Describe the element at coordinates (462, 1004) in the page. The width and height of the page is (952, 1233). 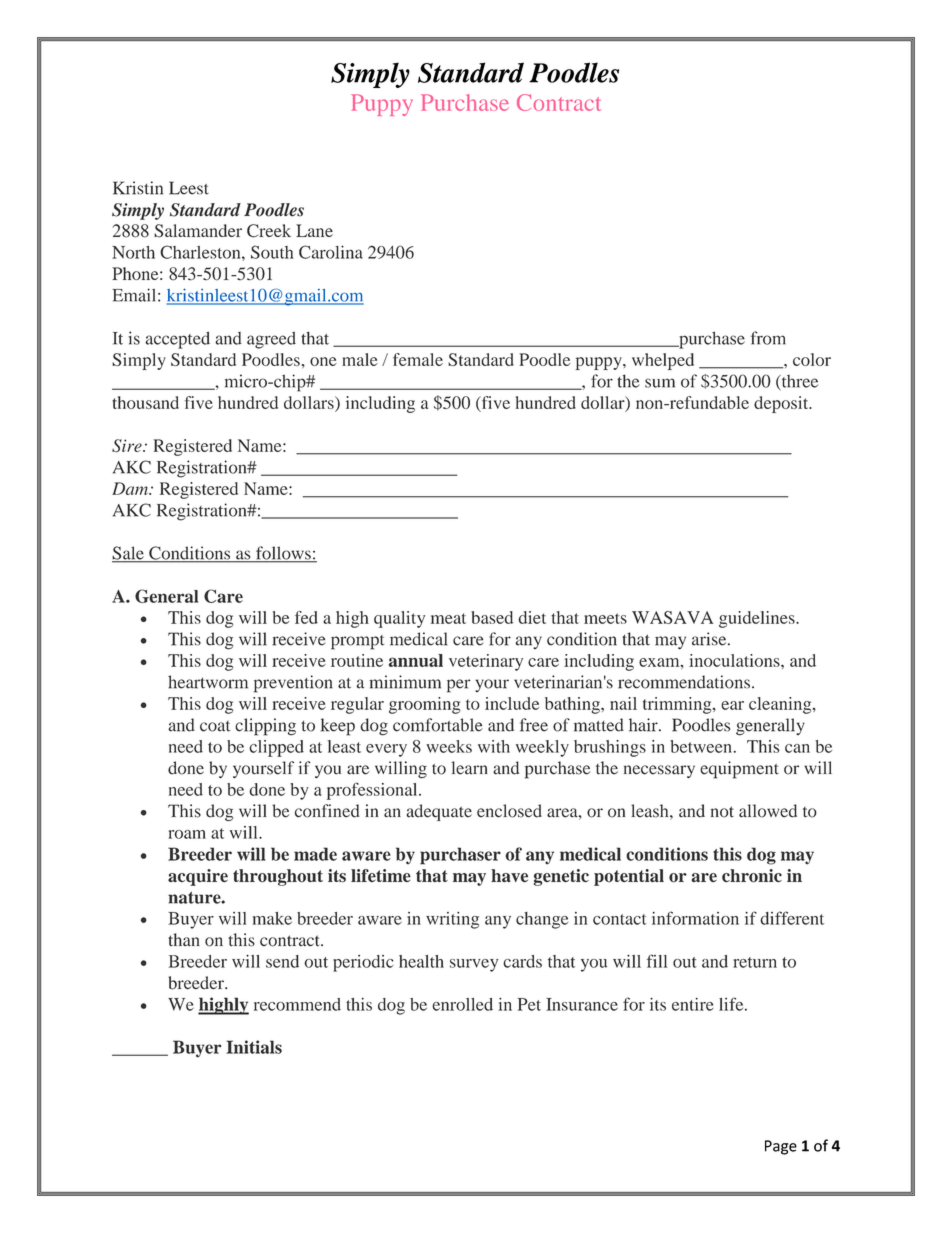
I see `enrolled` at that location.
